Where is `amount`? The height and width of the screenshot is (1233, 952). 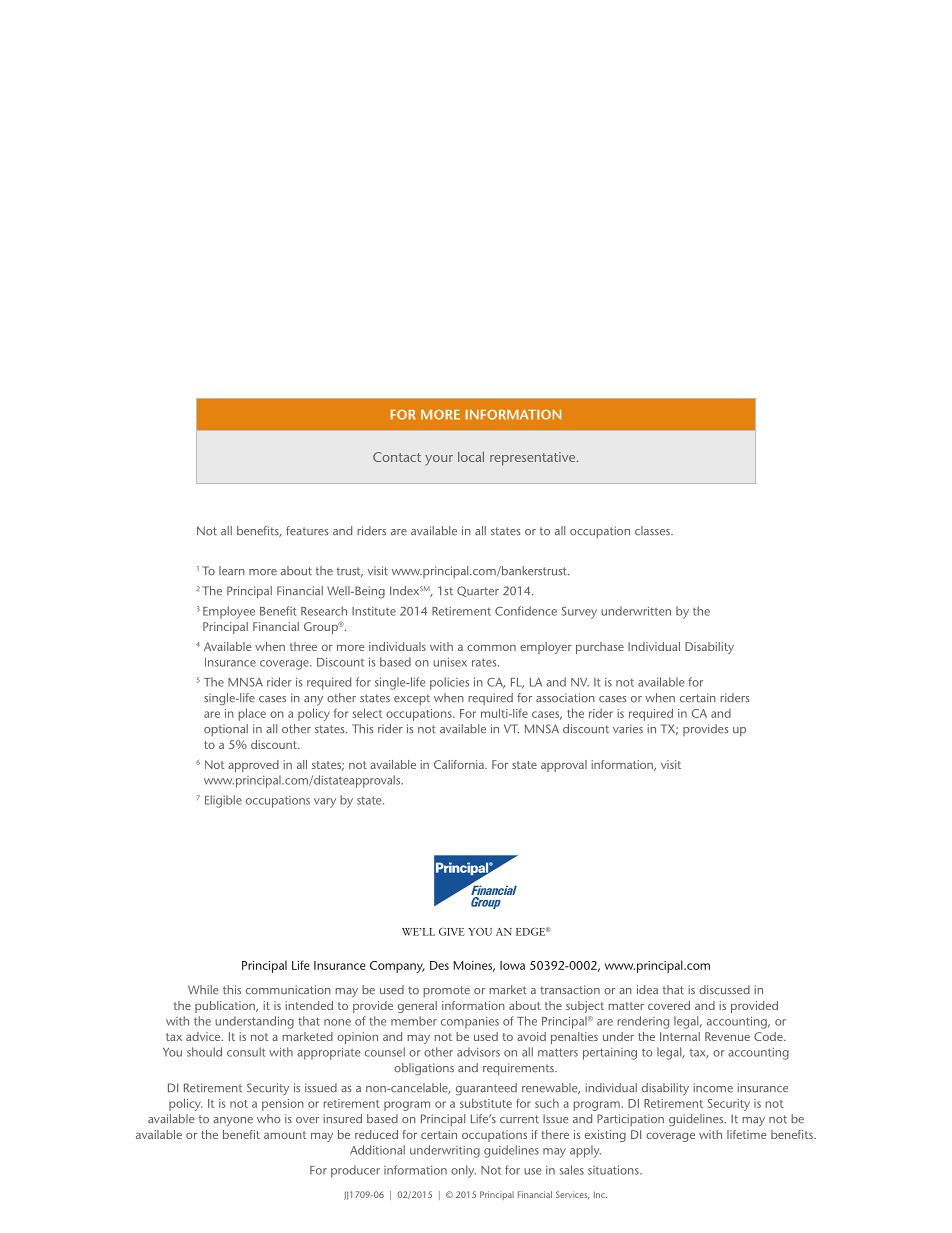
amount is located at coordinates (285, 1135).
